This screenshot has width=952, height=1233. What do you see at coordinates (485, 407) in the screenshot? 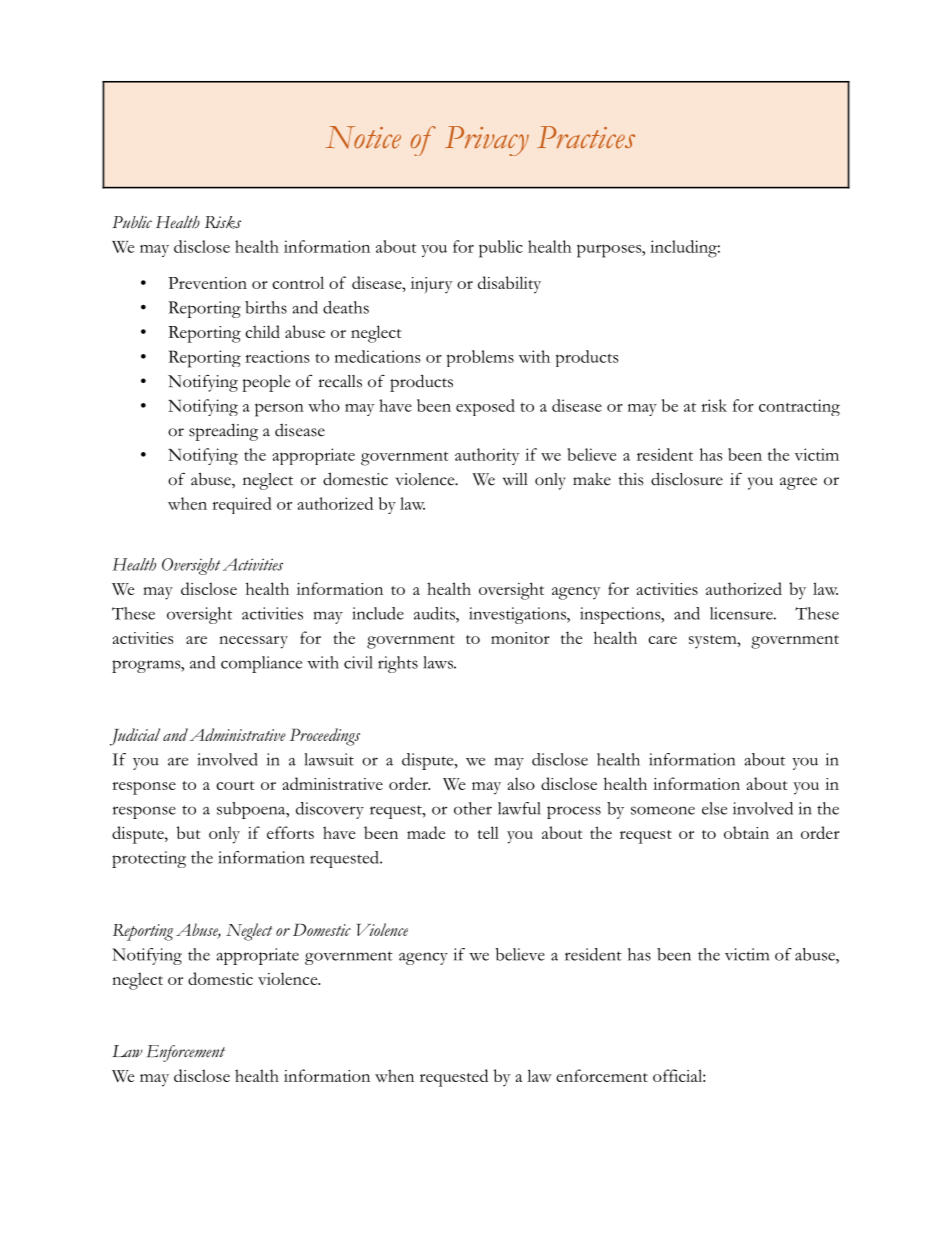
I see `exposed` at bounding box center [485, 407].
